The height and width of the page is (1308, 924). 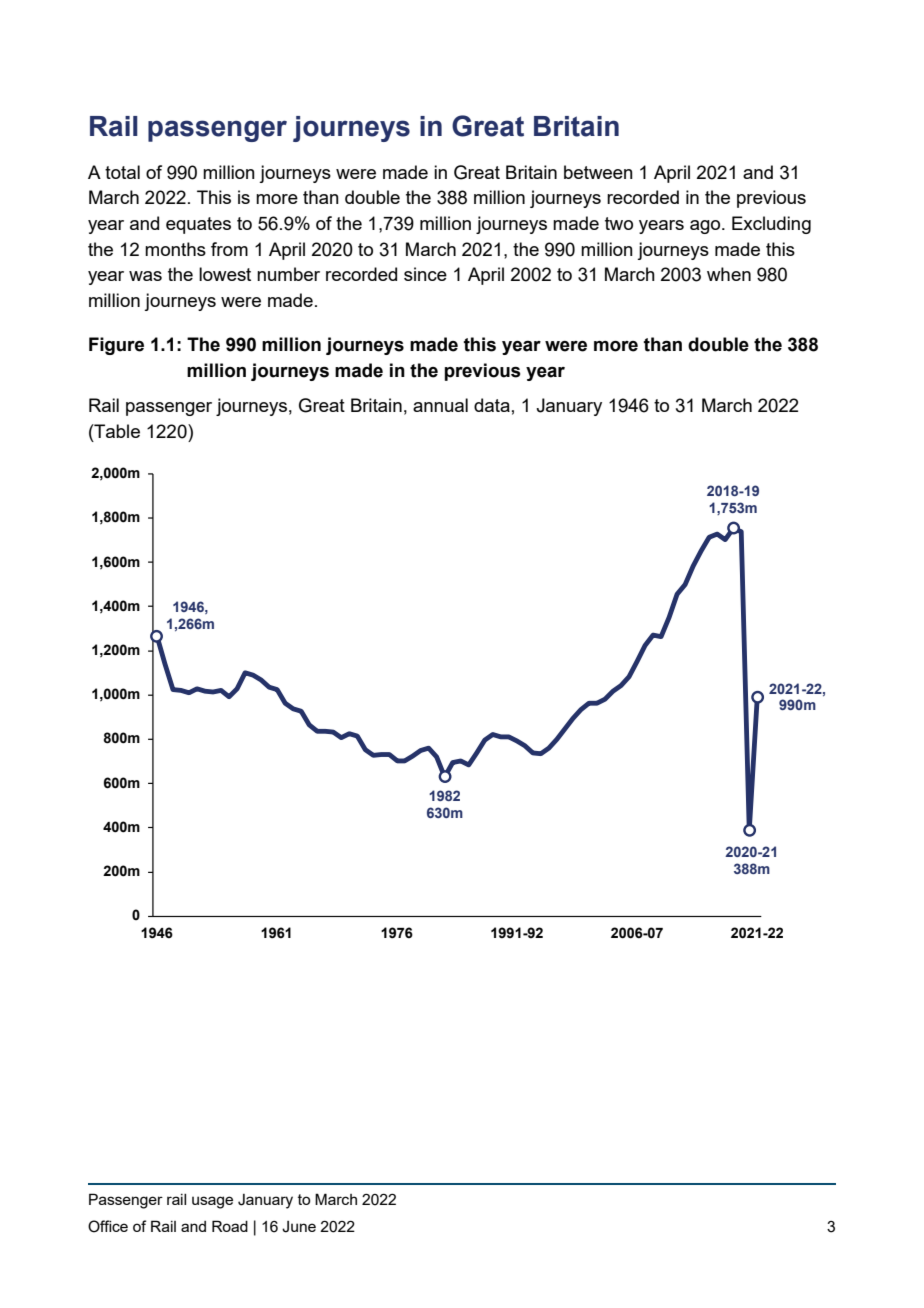 I want to click on number, so click(x=288, y=274).
